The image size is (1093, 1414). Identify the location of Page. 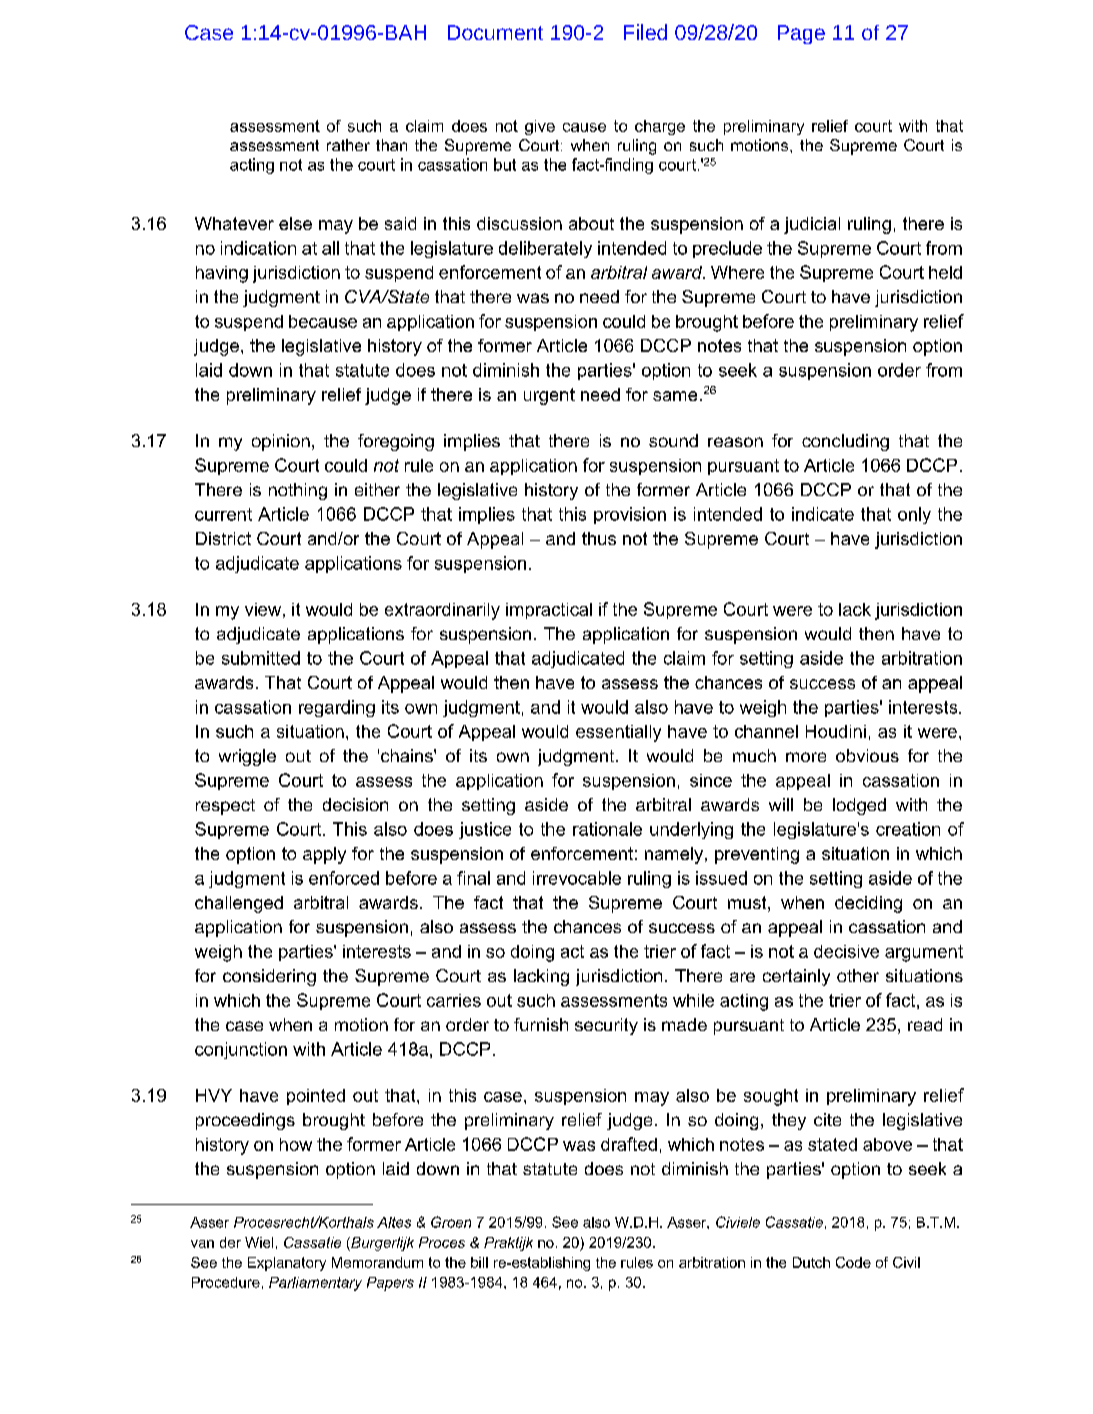
(801, 34).
